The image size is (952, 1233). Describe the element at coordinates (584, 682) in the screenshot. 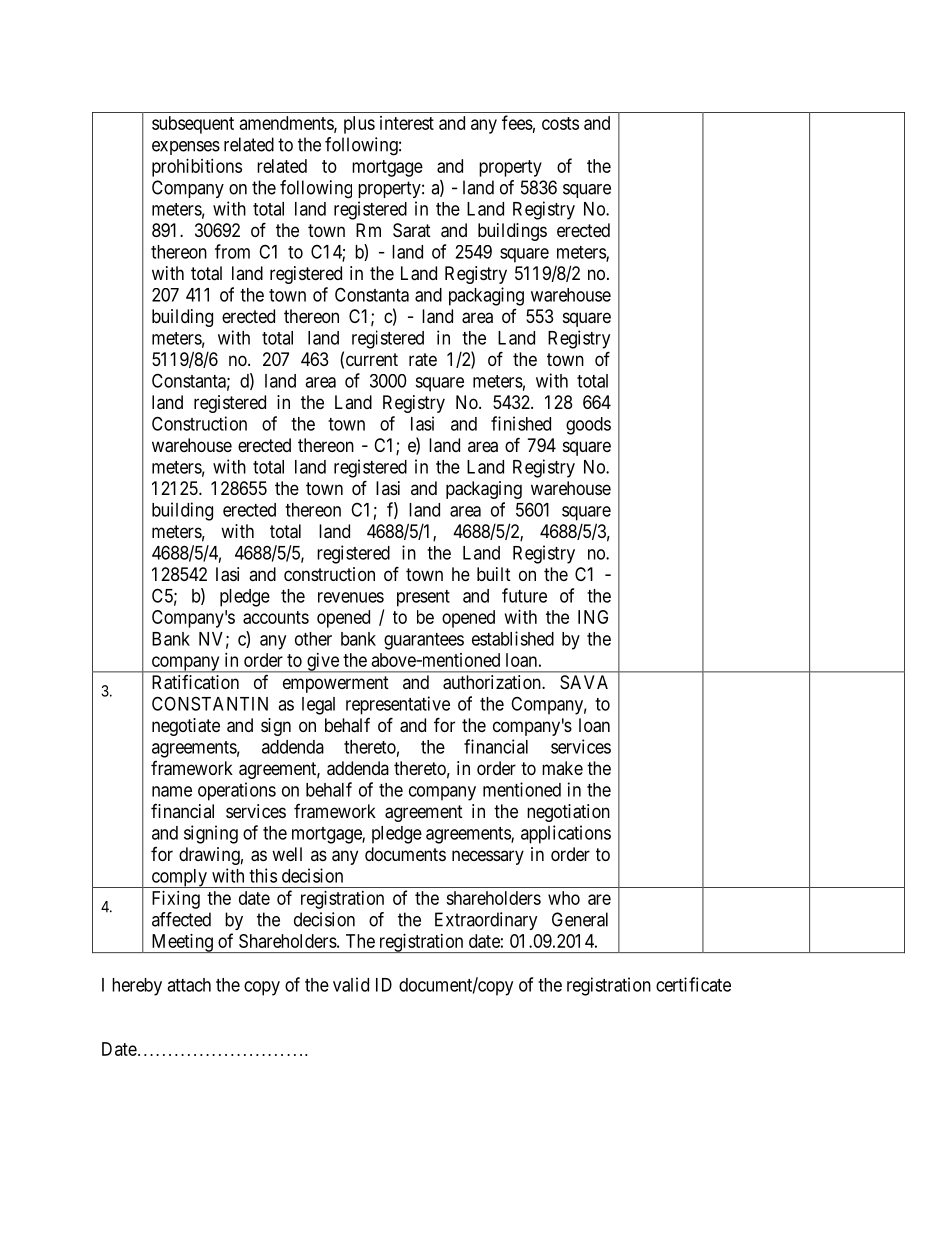

I see `SAVA` at that location.
